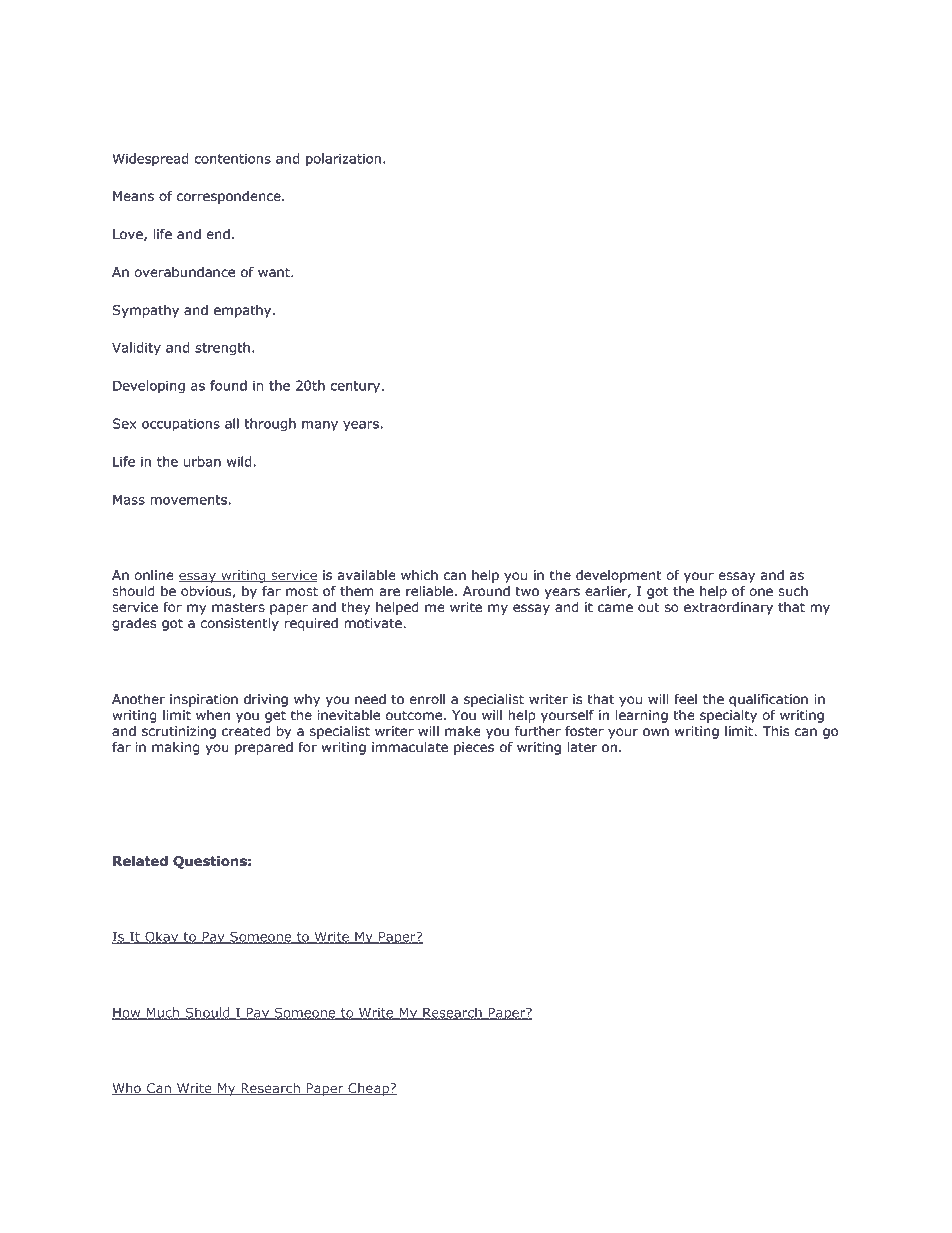 This screenshot has height=1233, width=952. I want to click on want, so click(275, 272).
